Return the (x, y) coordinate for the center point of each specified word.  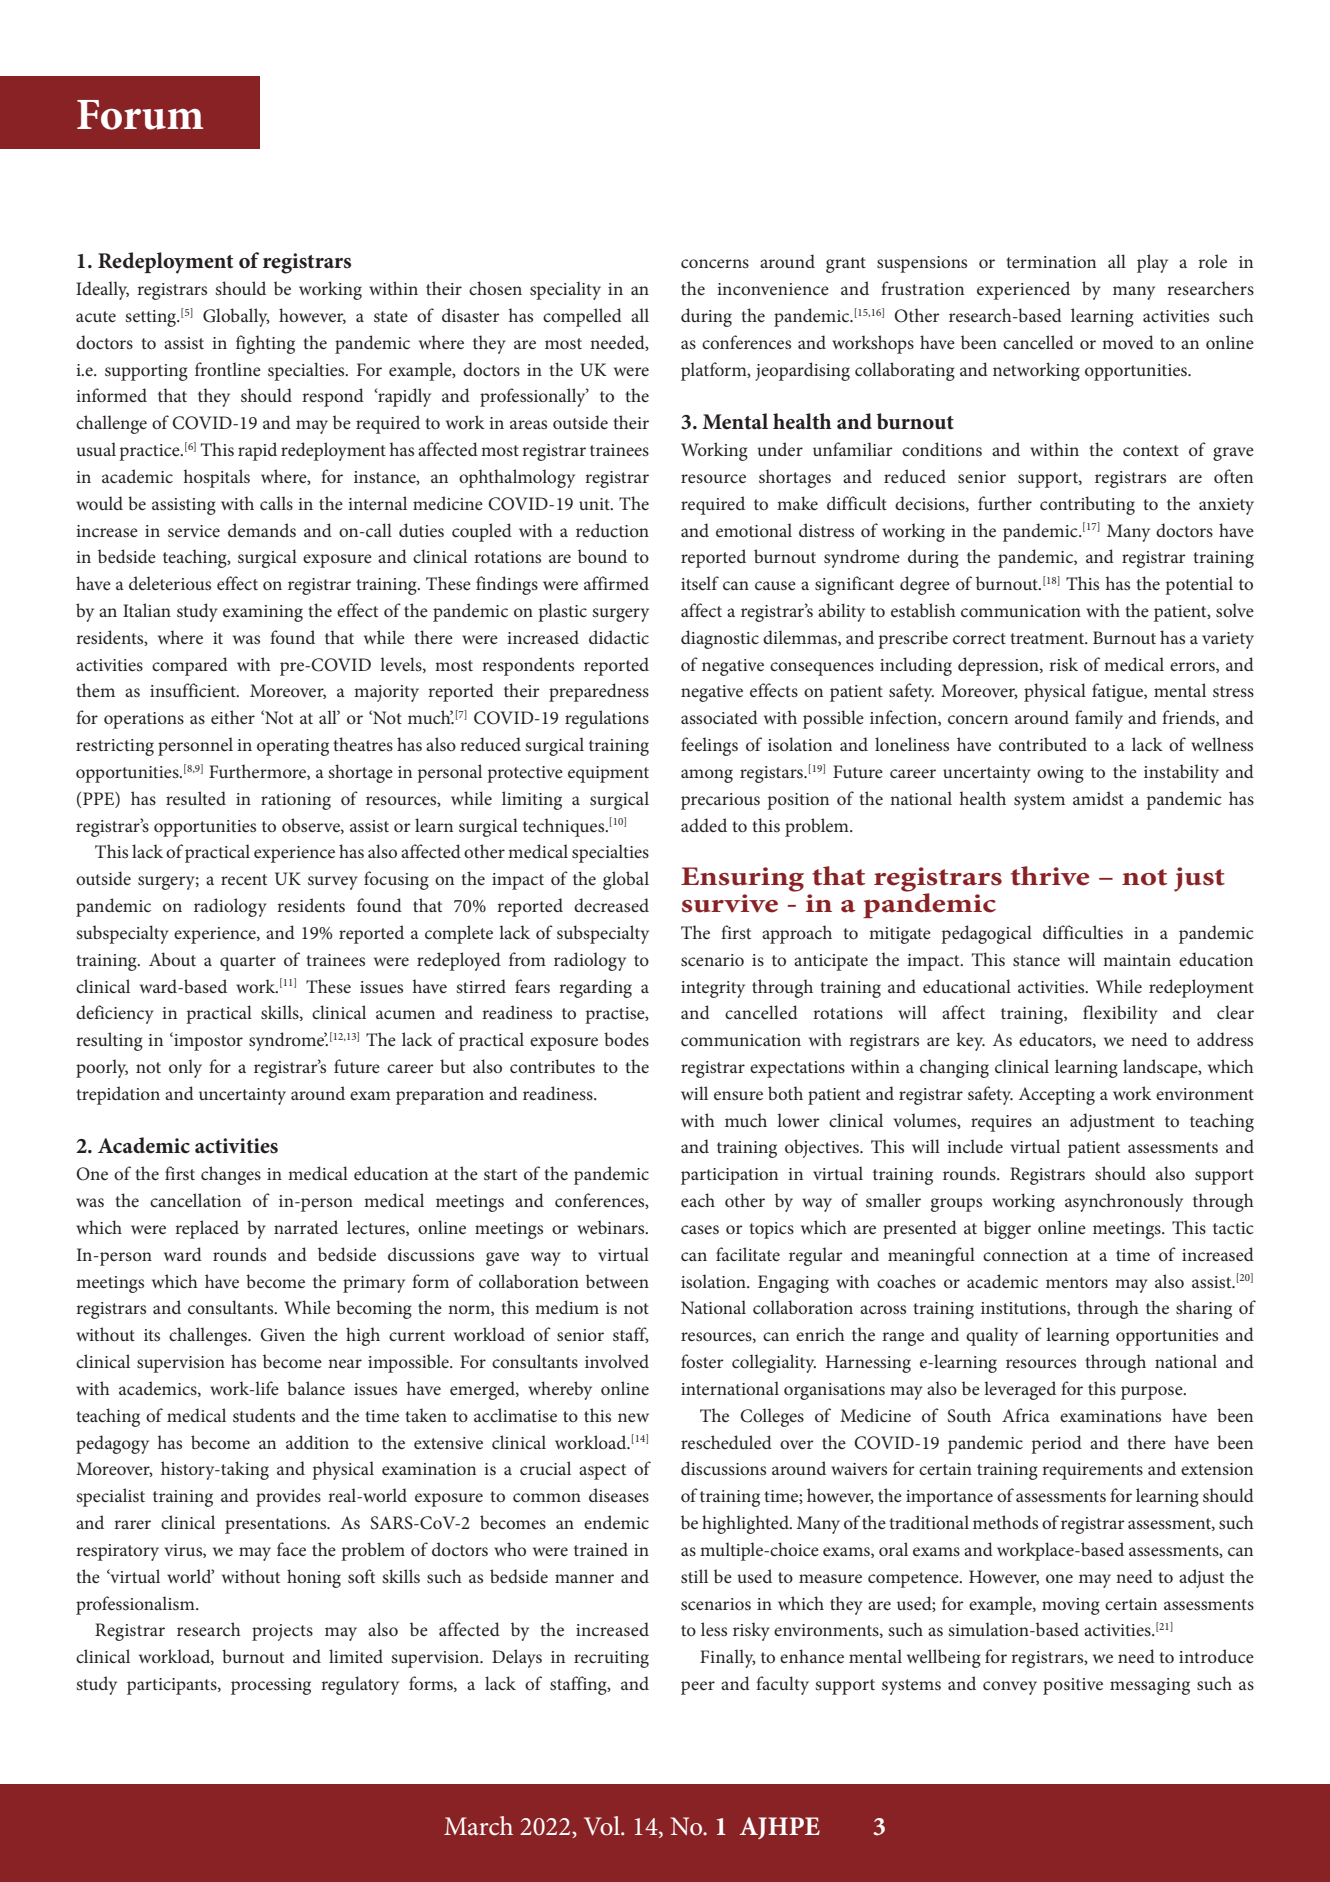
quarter (248, 963)
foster (702, 1361)
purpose (1153, 1393)
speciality (565, 290)
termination (1051, 262)
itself (700, 583)
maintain (1137, 960)
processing (271, 1686)
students (264, 1415)
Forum (140, 115)
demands (262, 530)
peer (698, 1688)
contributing (1087, 505)
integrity (713, 989)
